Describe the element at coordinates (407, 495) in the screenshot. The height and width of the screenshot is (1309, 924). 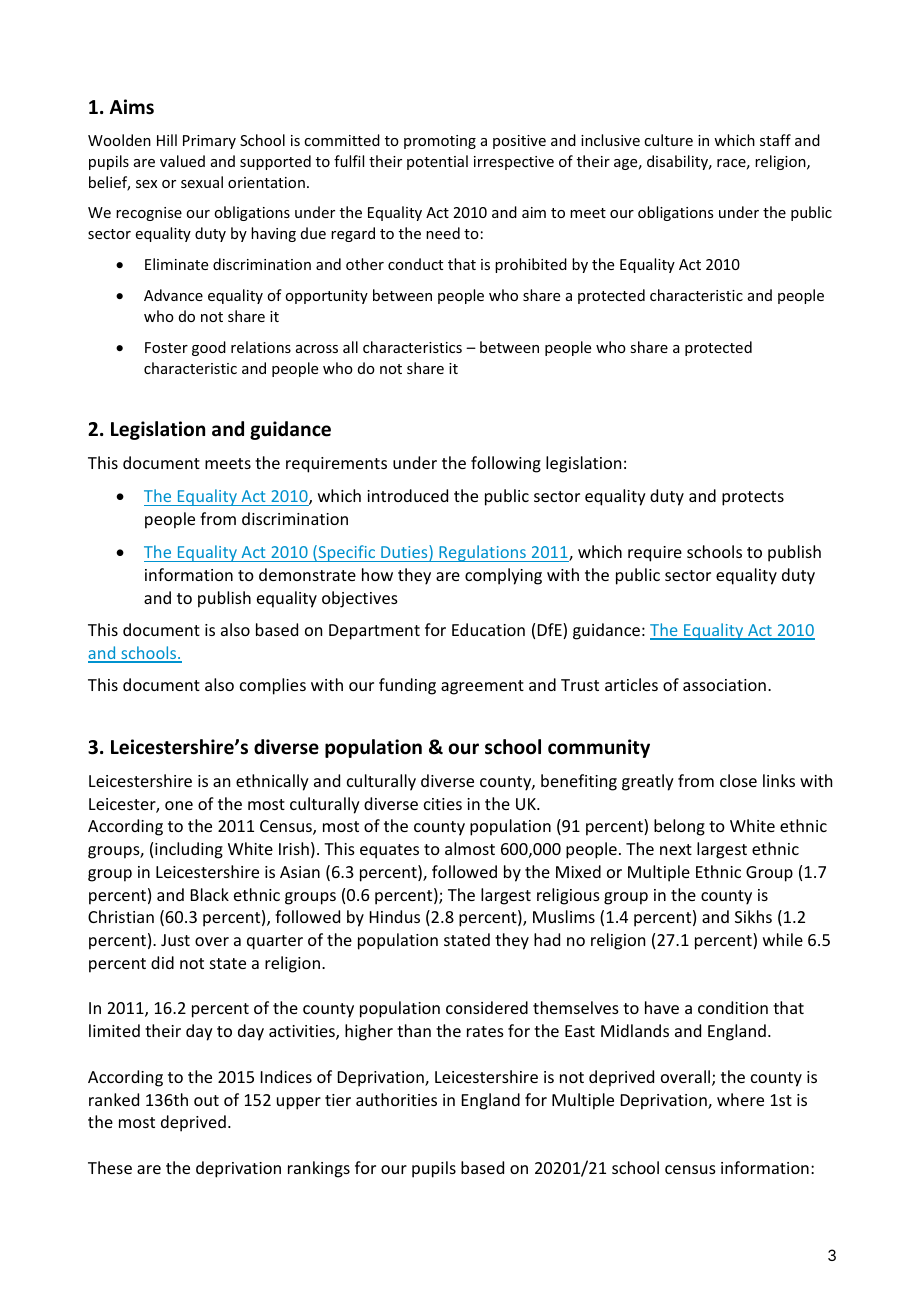
I see `introduced` at that location.
